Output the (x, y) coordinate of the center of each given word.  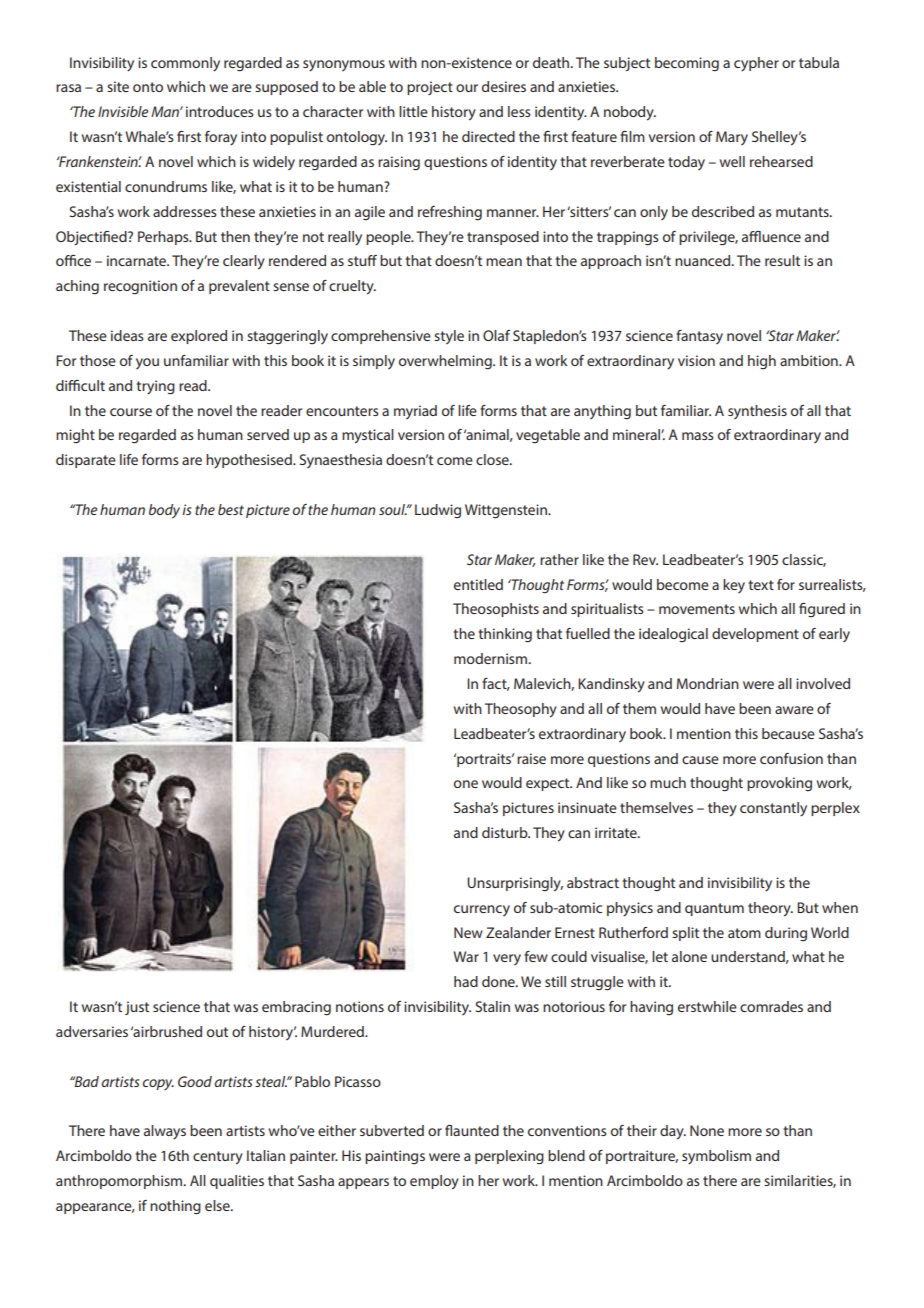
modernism (490, 658)
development (755, 635)
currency (482, 910)
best (231, 509)
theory (770, 909)
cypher (756, 64)
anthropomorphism (120, 1182)
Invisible (123, 111)
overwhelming (446, 362)
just (137, 1008)
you (147, 363)
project (430, 88)
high (762, 362)
